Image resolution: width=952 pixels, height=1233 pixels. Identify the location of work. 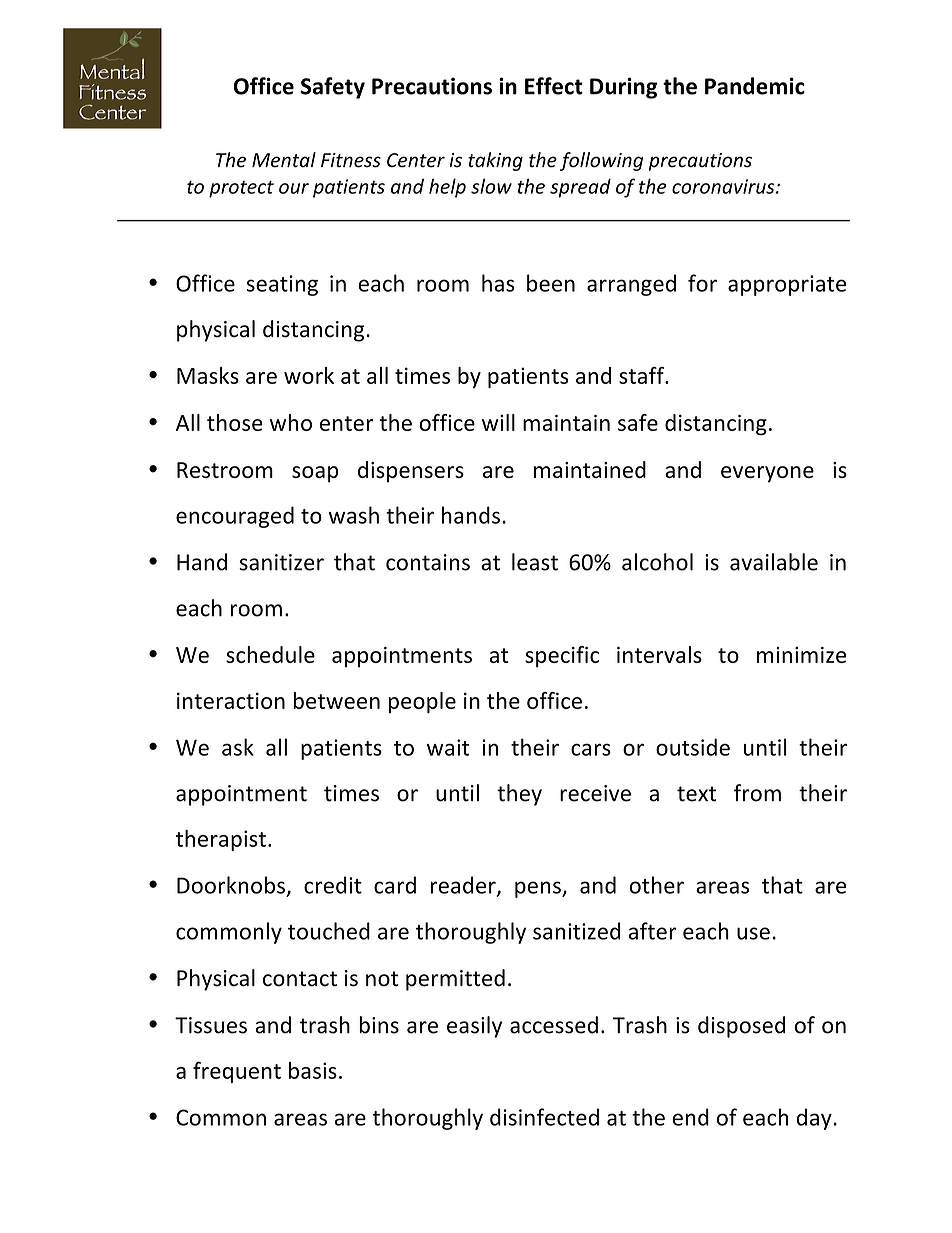
(309, 375).
